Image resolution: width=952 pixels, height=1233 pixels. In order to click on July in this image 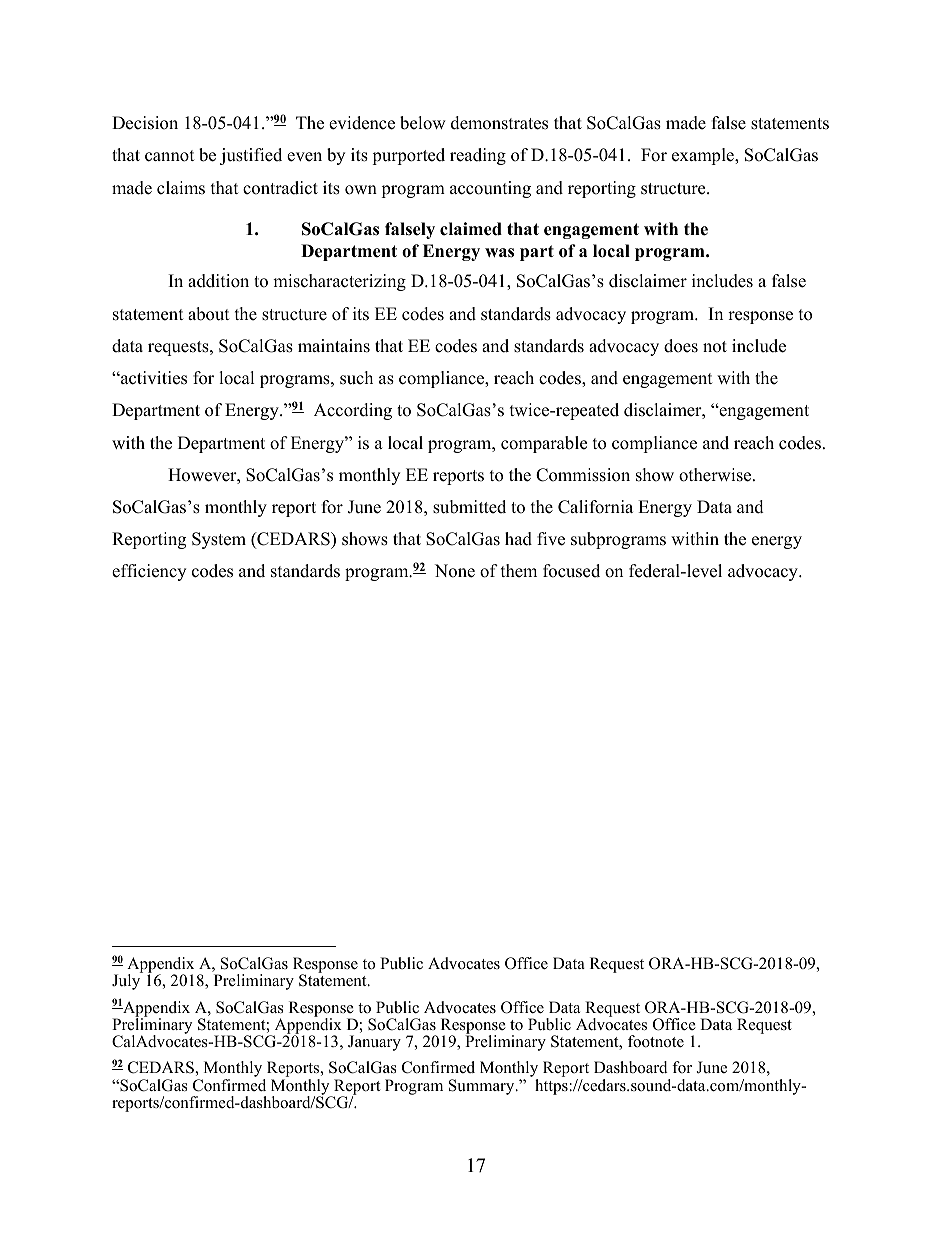, I will do `click(127, 981)`.
